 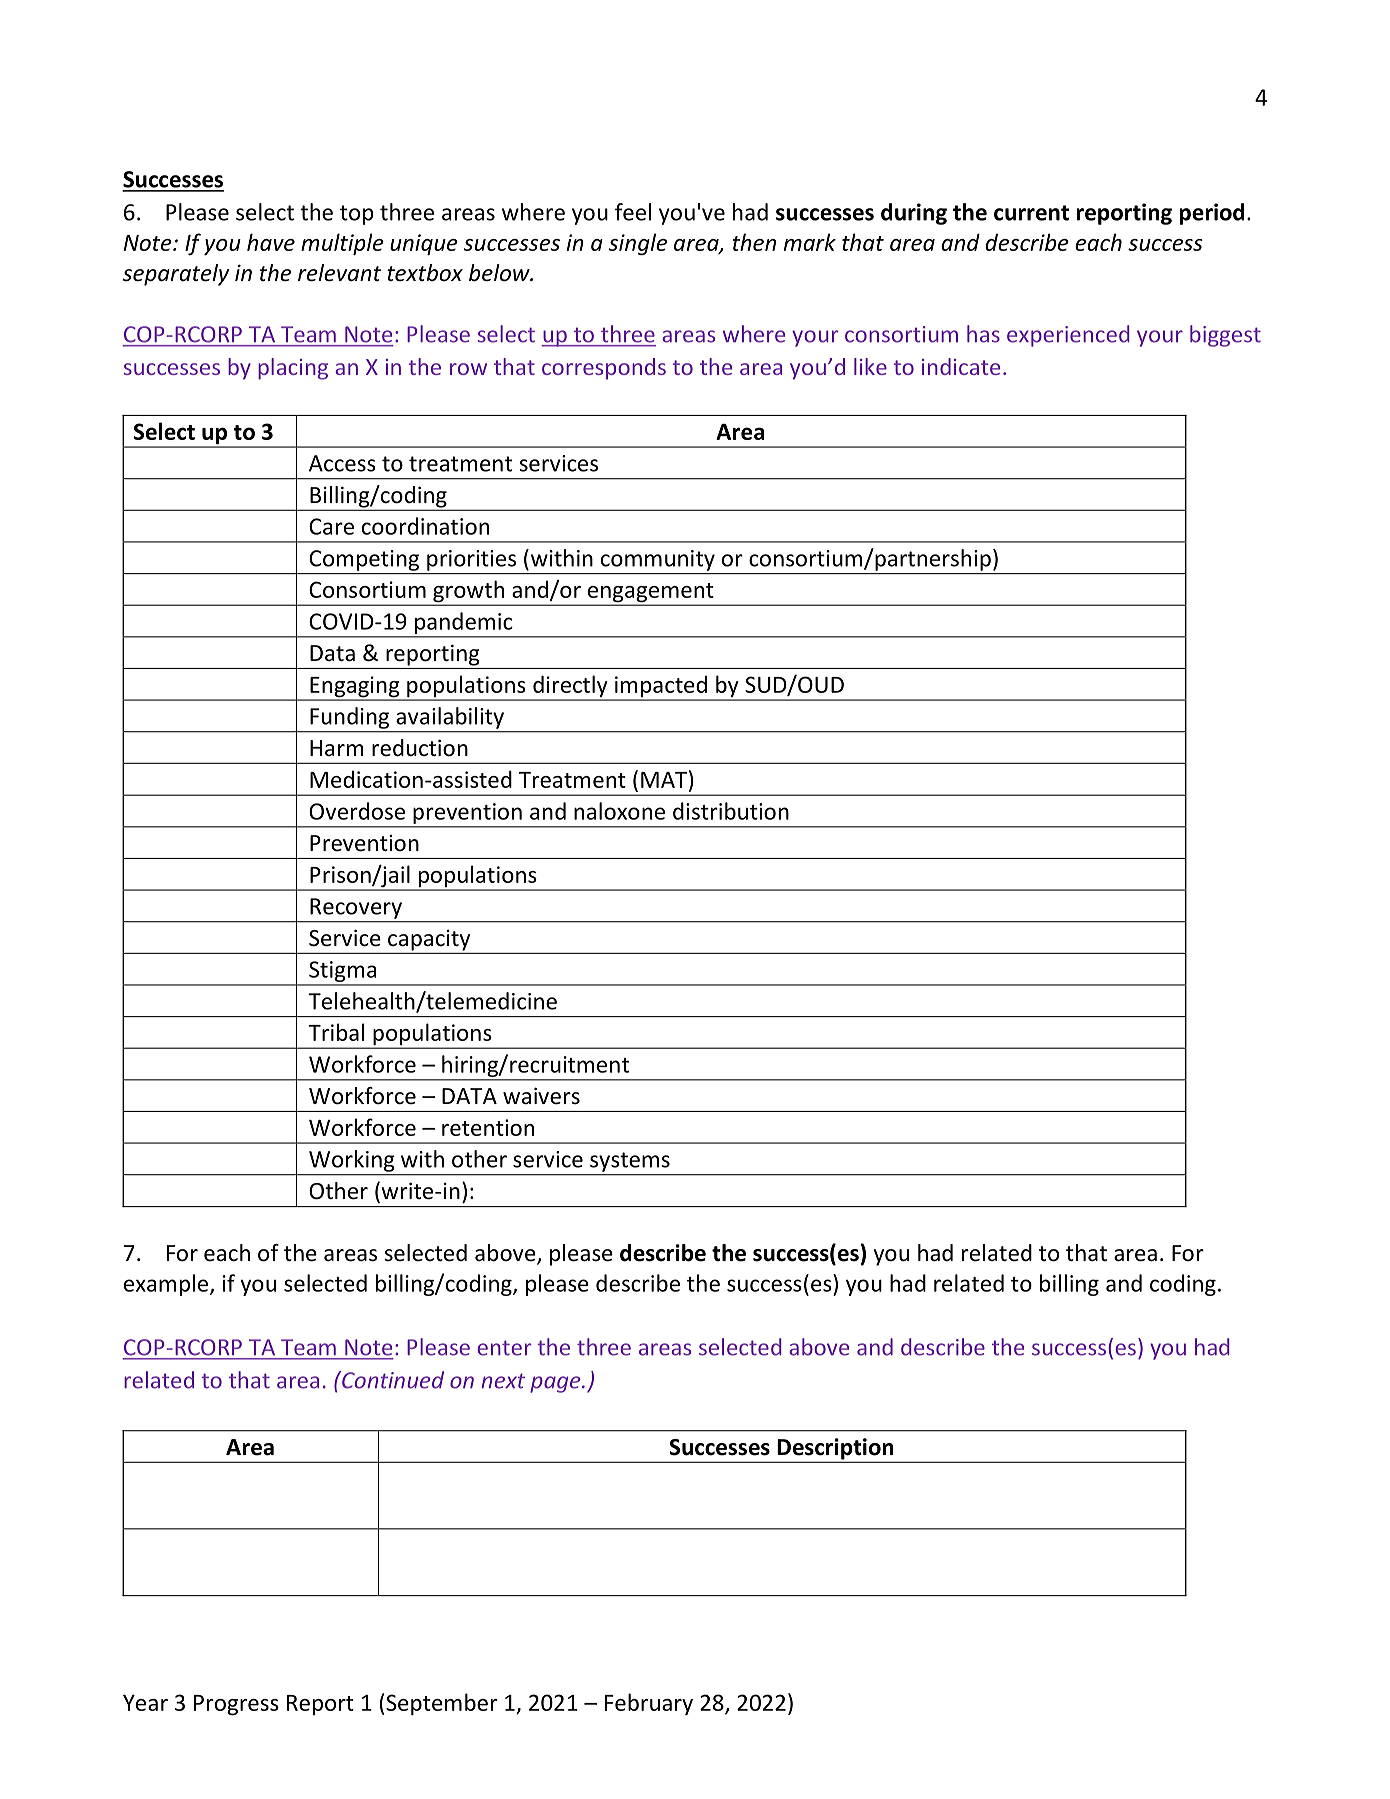 I want to click on have, so click(x=271, y=242).
